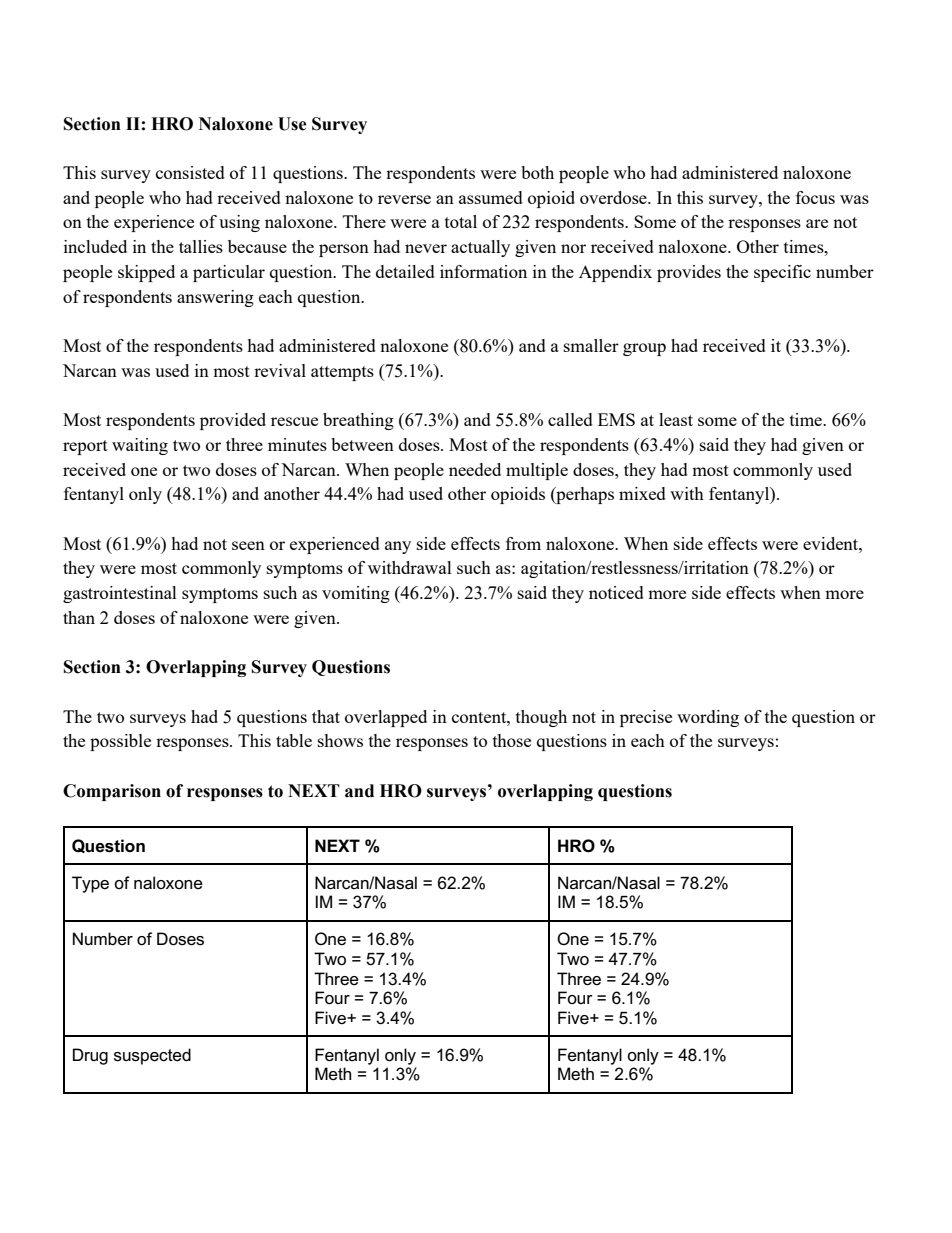 The image size is (952, 1233). Describe the element at coordinates (616, 592) in the screenshot. I see `noticed` at that location.
